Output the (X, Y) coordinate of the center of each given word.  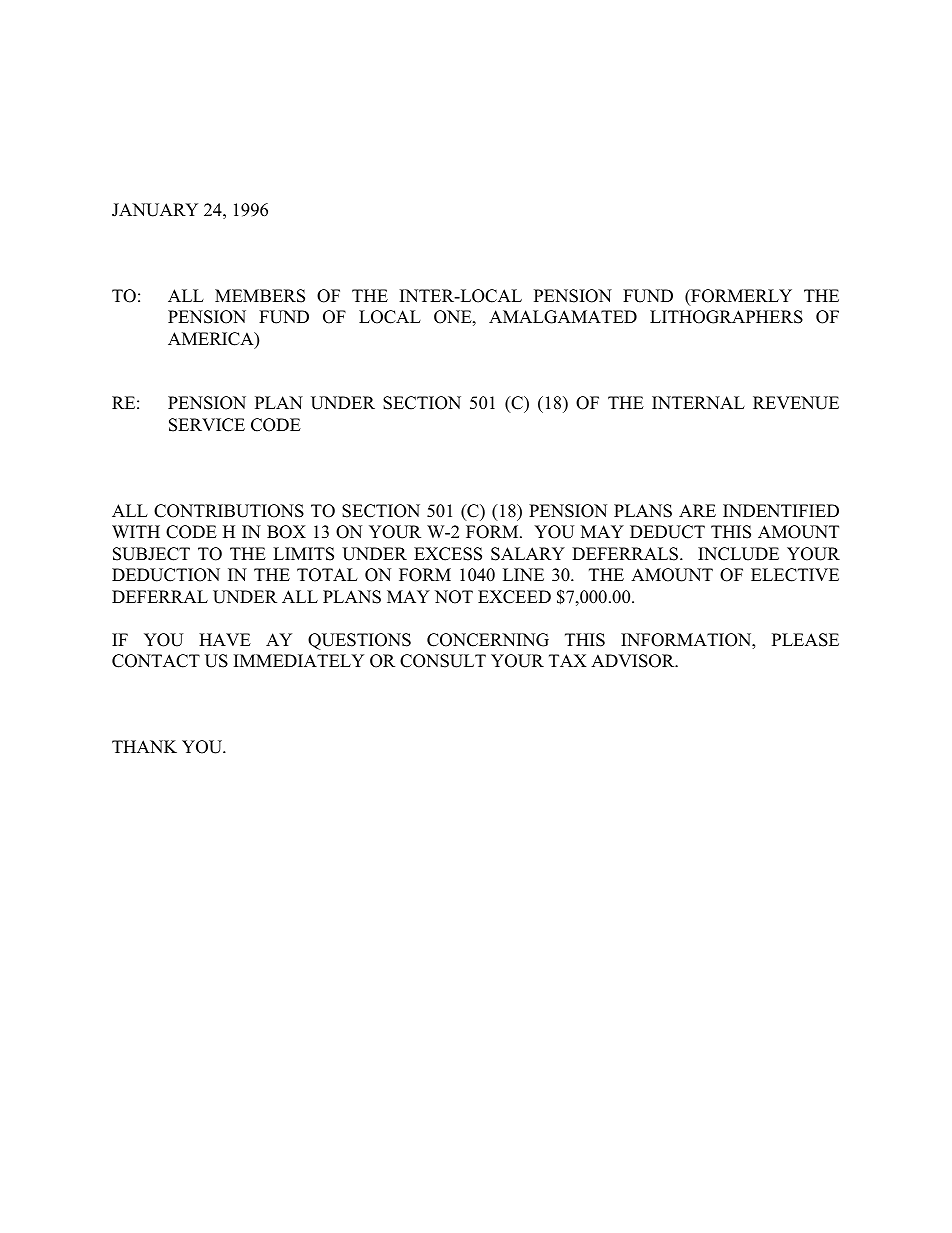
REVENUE (796, 403)
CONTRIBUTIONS (229, 511)
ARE (697, 510)
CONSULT (443, 661)
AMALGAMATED (563, 317)
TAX (568, 660)
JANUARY (155, 210)
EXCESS (448, 554)
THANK (144, 746)
